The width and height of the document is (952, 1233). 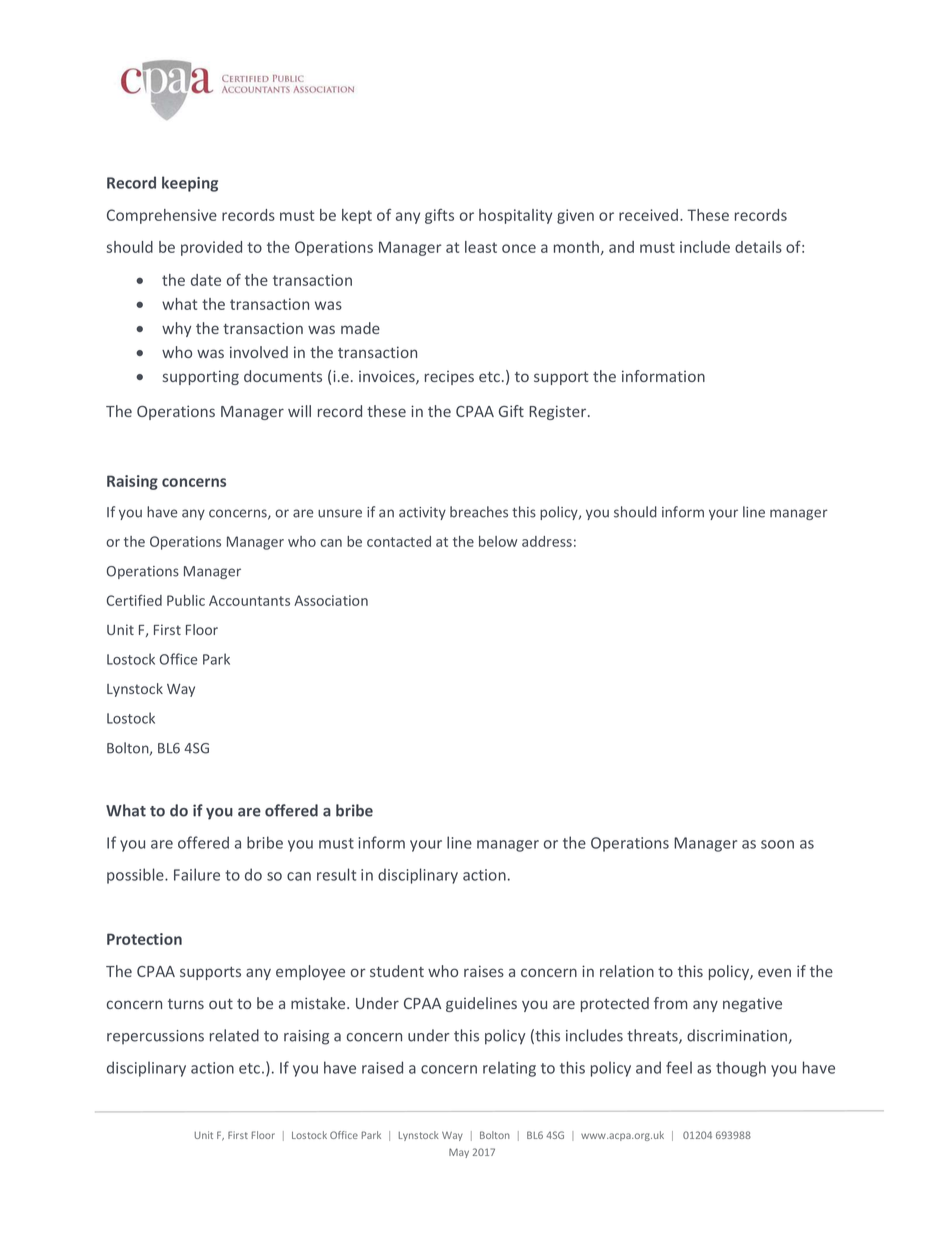 What do you see at coordinates (190, 184) in the document?
I see `keeping` at bounding box center [190, 184].
